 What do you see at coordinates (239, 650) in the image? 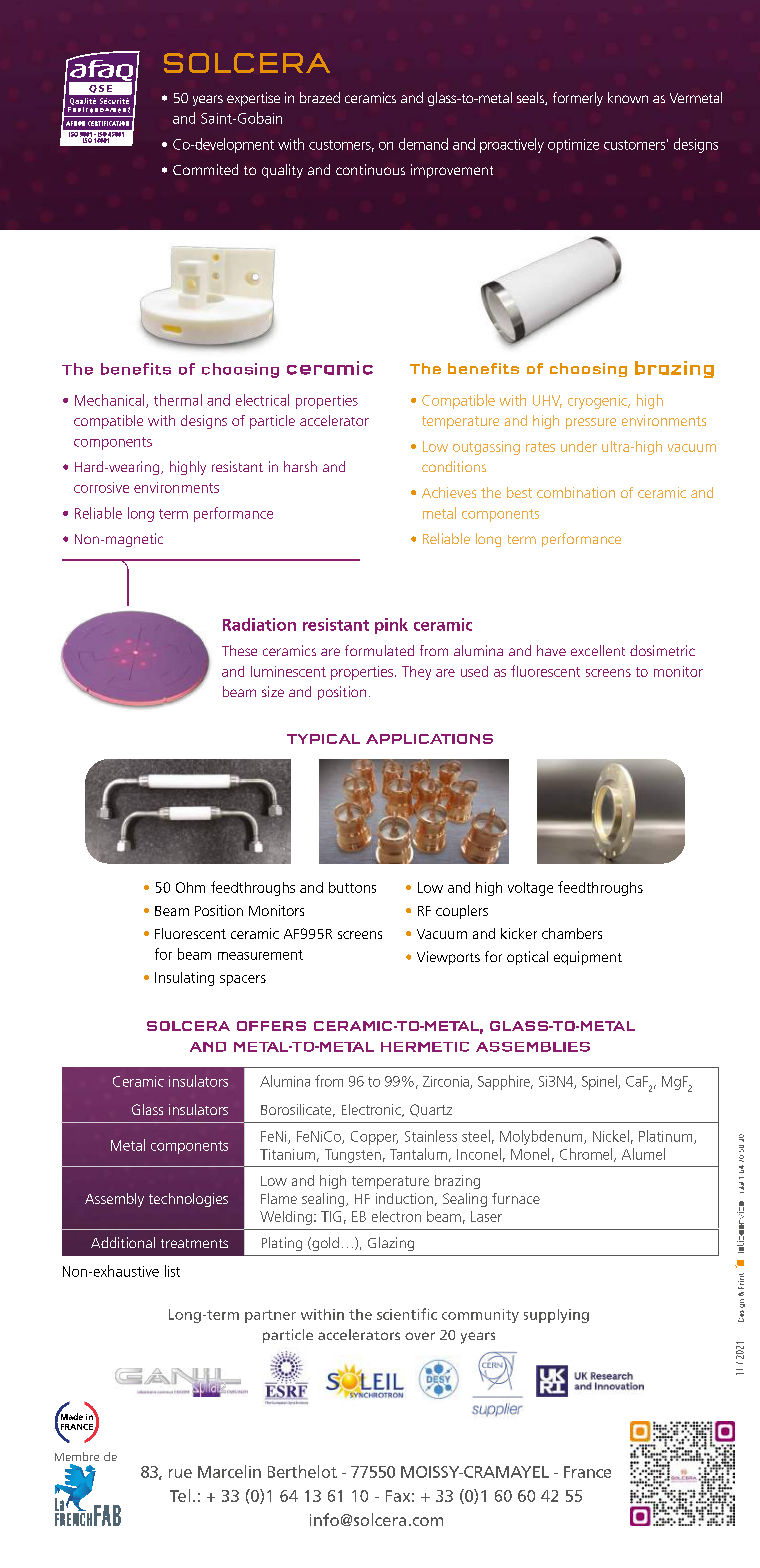
I see `These` at bounding box center [239, 650].
